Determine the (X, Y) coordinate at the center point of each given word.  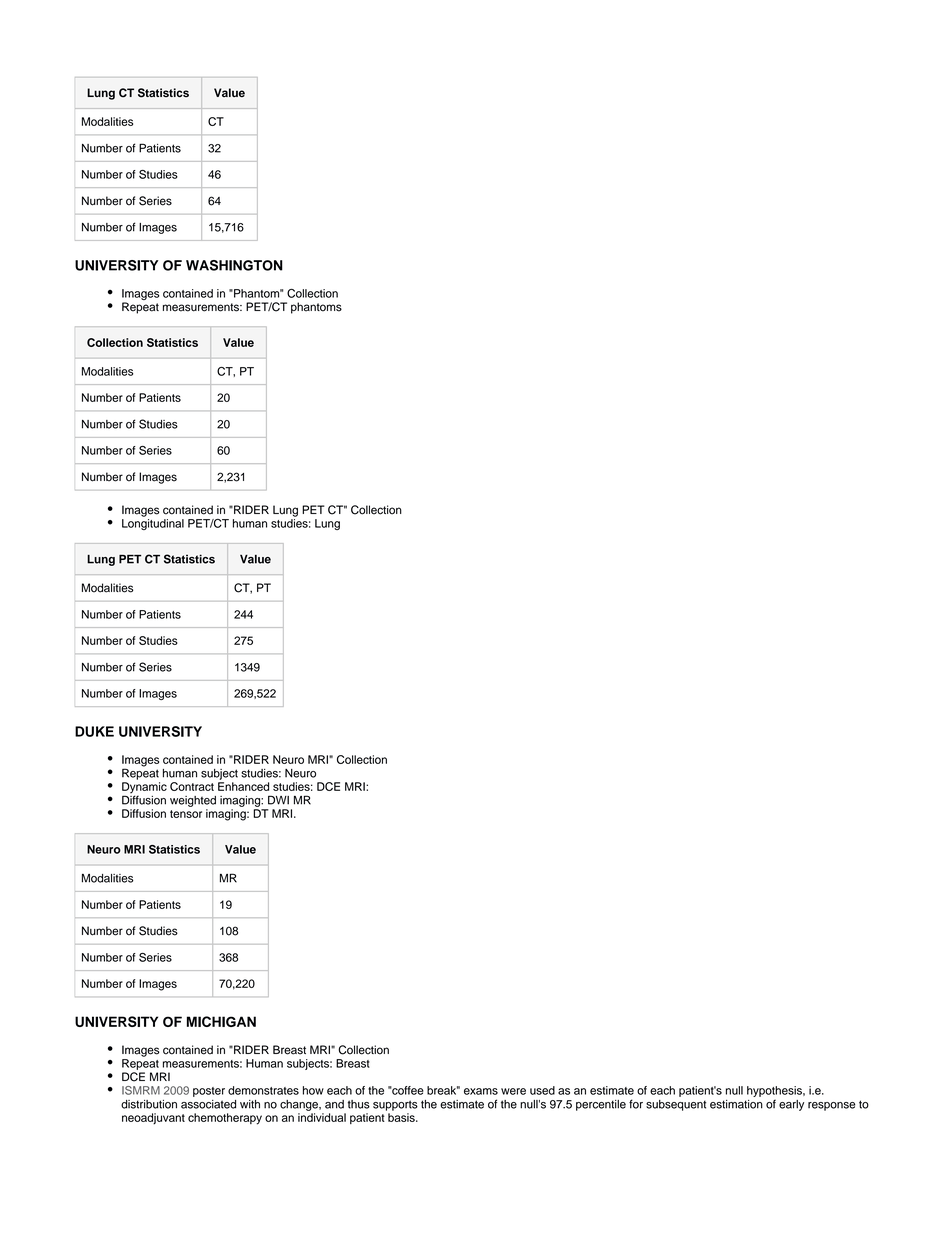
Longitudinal (153, 524)
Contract (192, 786)
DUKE (94, 731)
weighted (193, 801)
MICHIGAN (221, 1021)
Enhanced (243, 786)
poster (209, 1092)
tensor (186, 814)
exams (481, 1091)
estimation (736, 1104)
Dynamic (144, 789)
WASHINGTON (234, 265)
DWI (278, 800)
